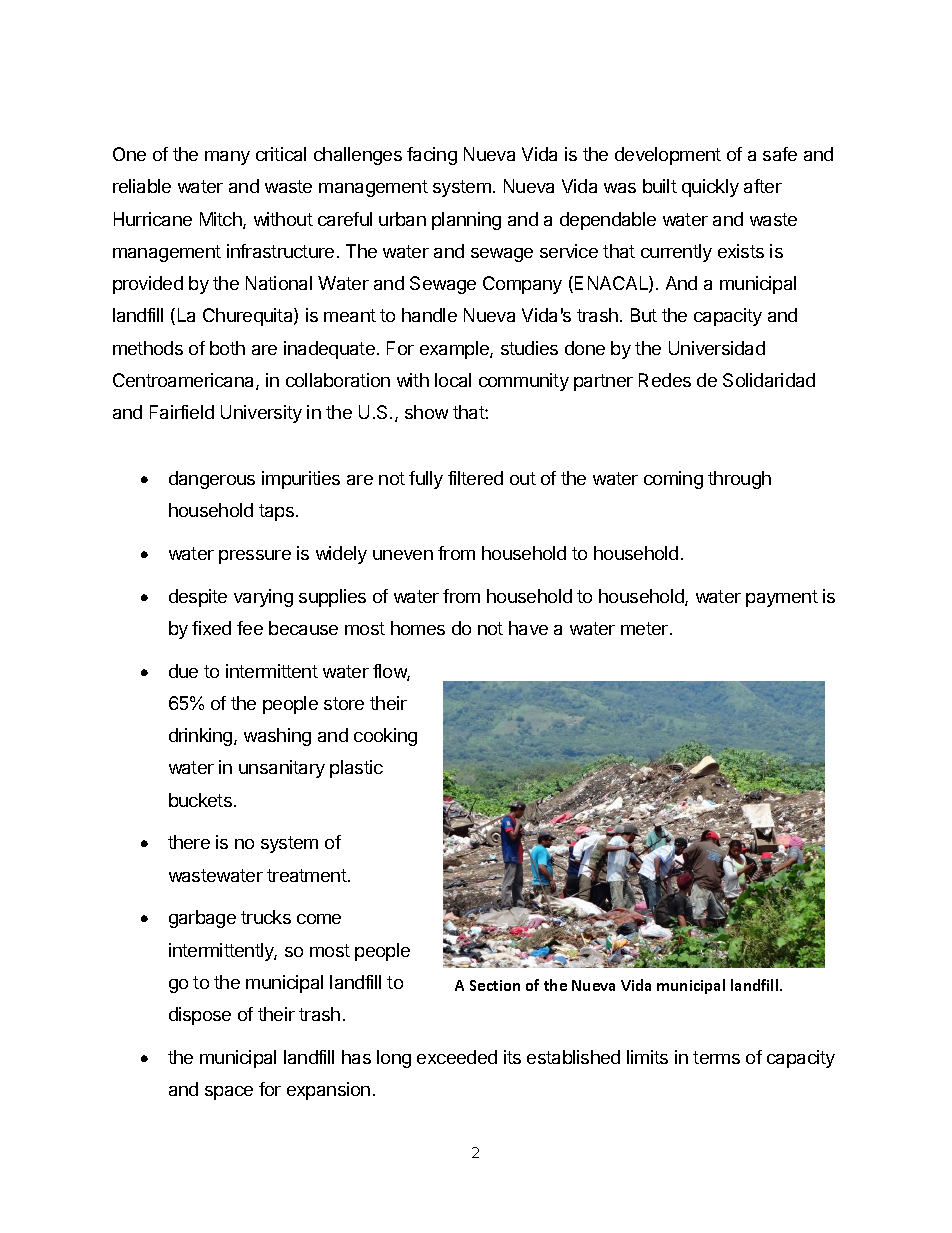  Describe the element at coordinates (229, 1093) in the image. I see `space` at that location.
